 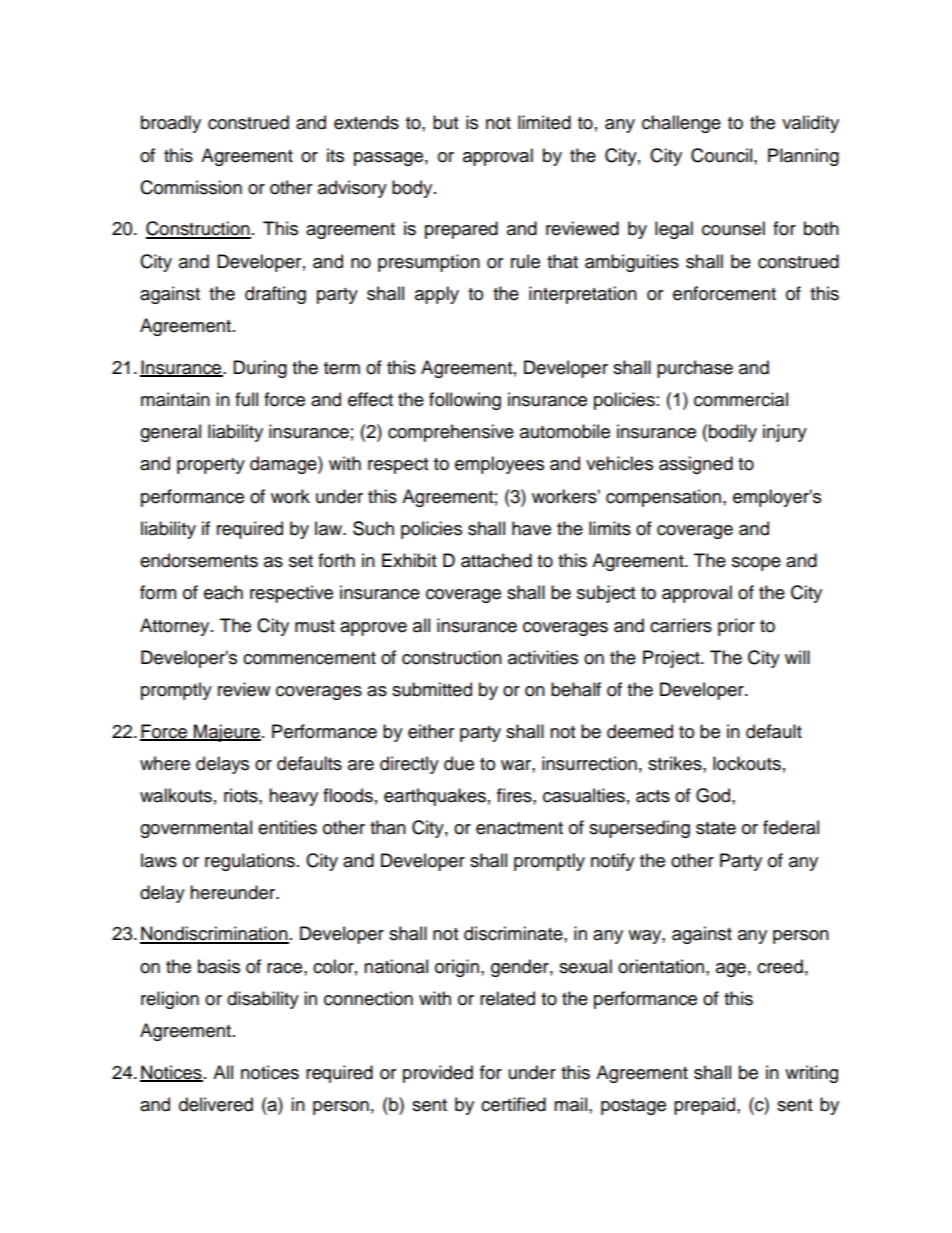 What do you see at coordinates (191, 187) in the document?
I see `Commission` at bounding box center [191, 187].
